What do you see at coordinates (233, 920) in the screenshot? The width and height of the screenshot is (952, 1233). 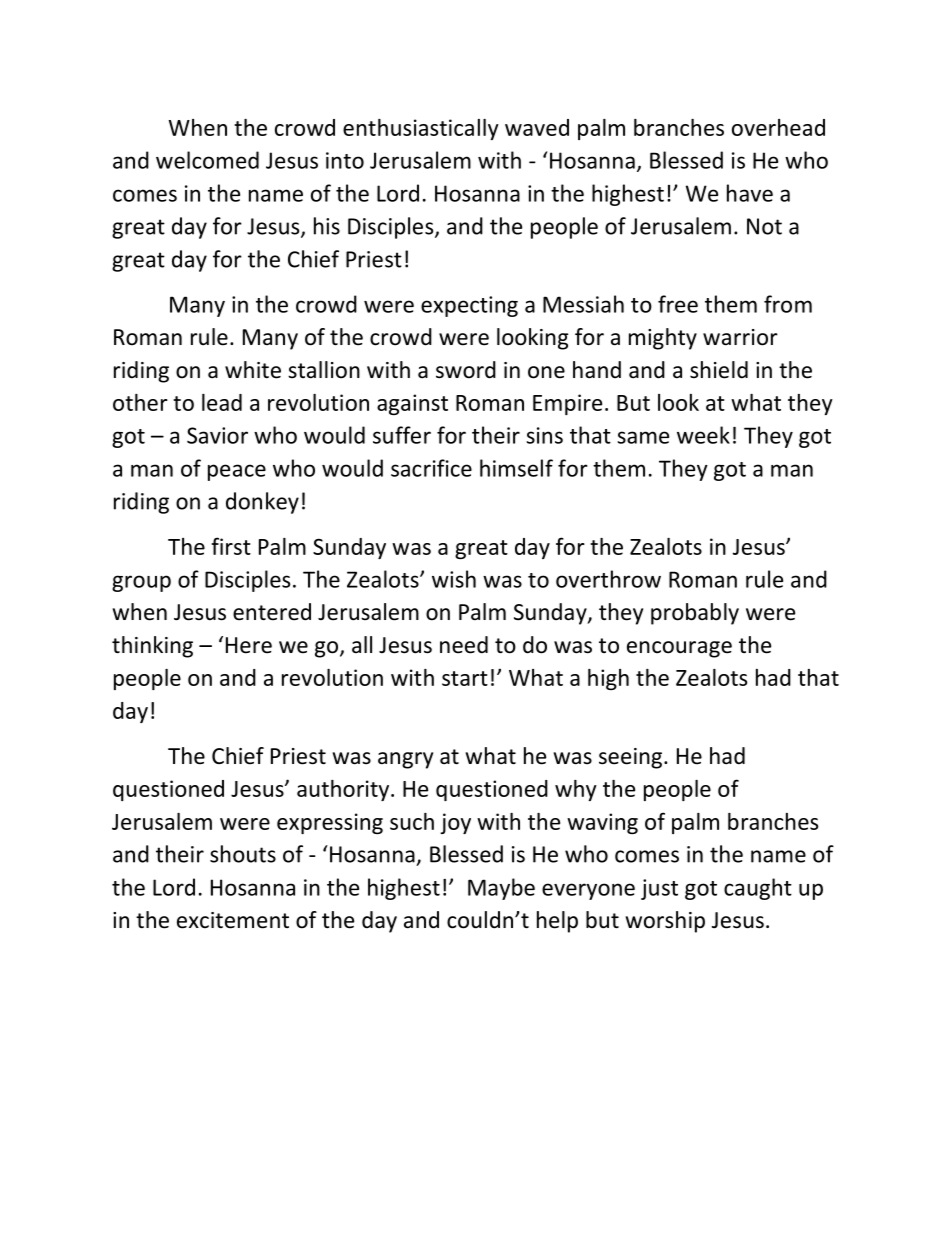 I see `excitement` at bounding box center [233, 920].
